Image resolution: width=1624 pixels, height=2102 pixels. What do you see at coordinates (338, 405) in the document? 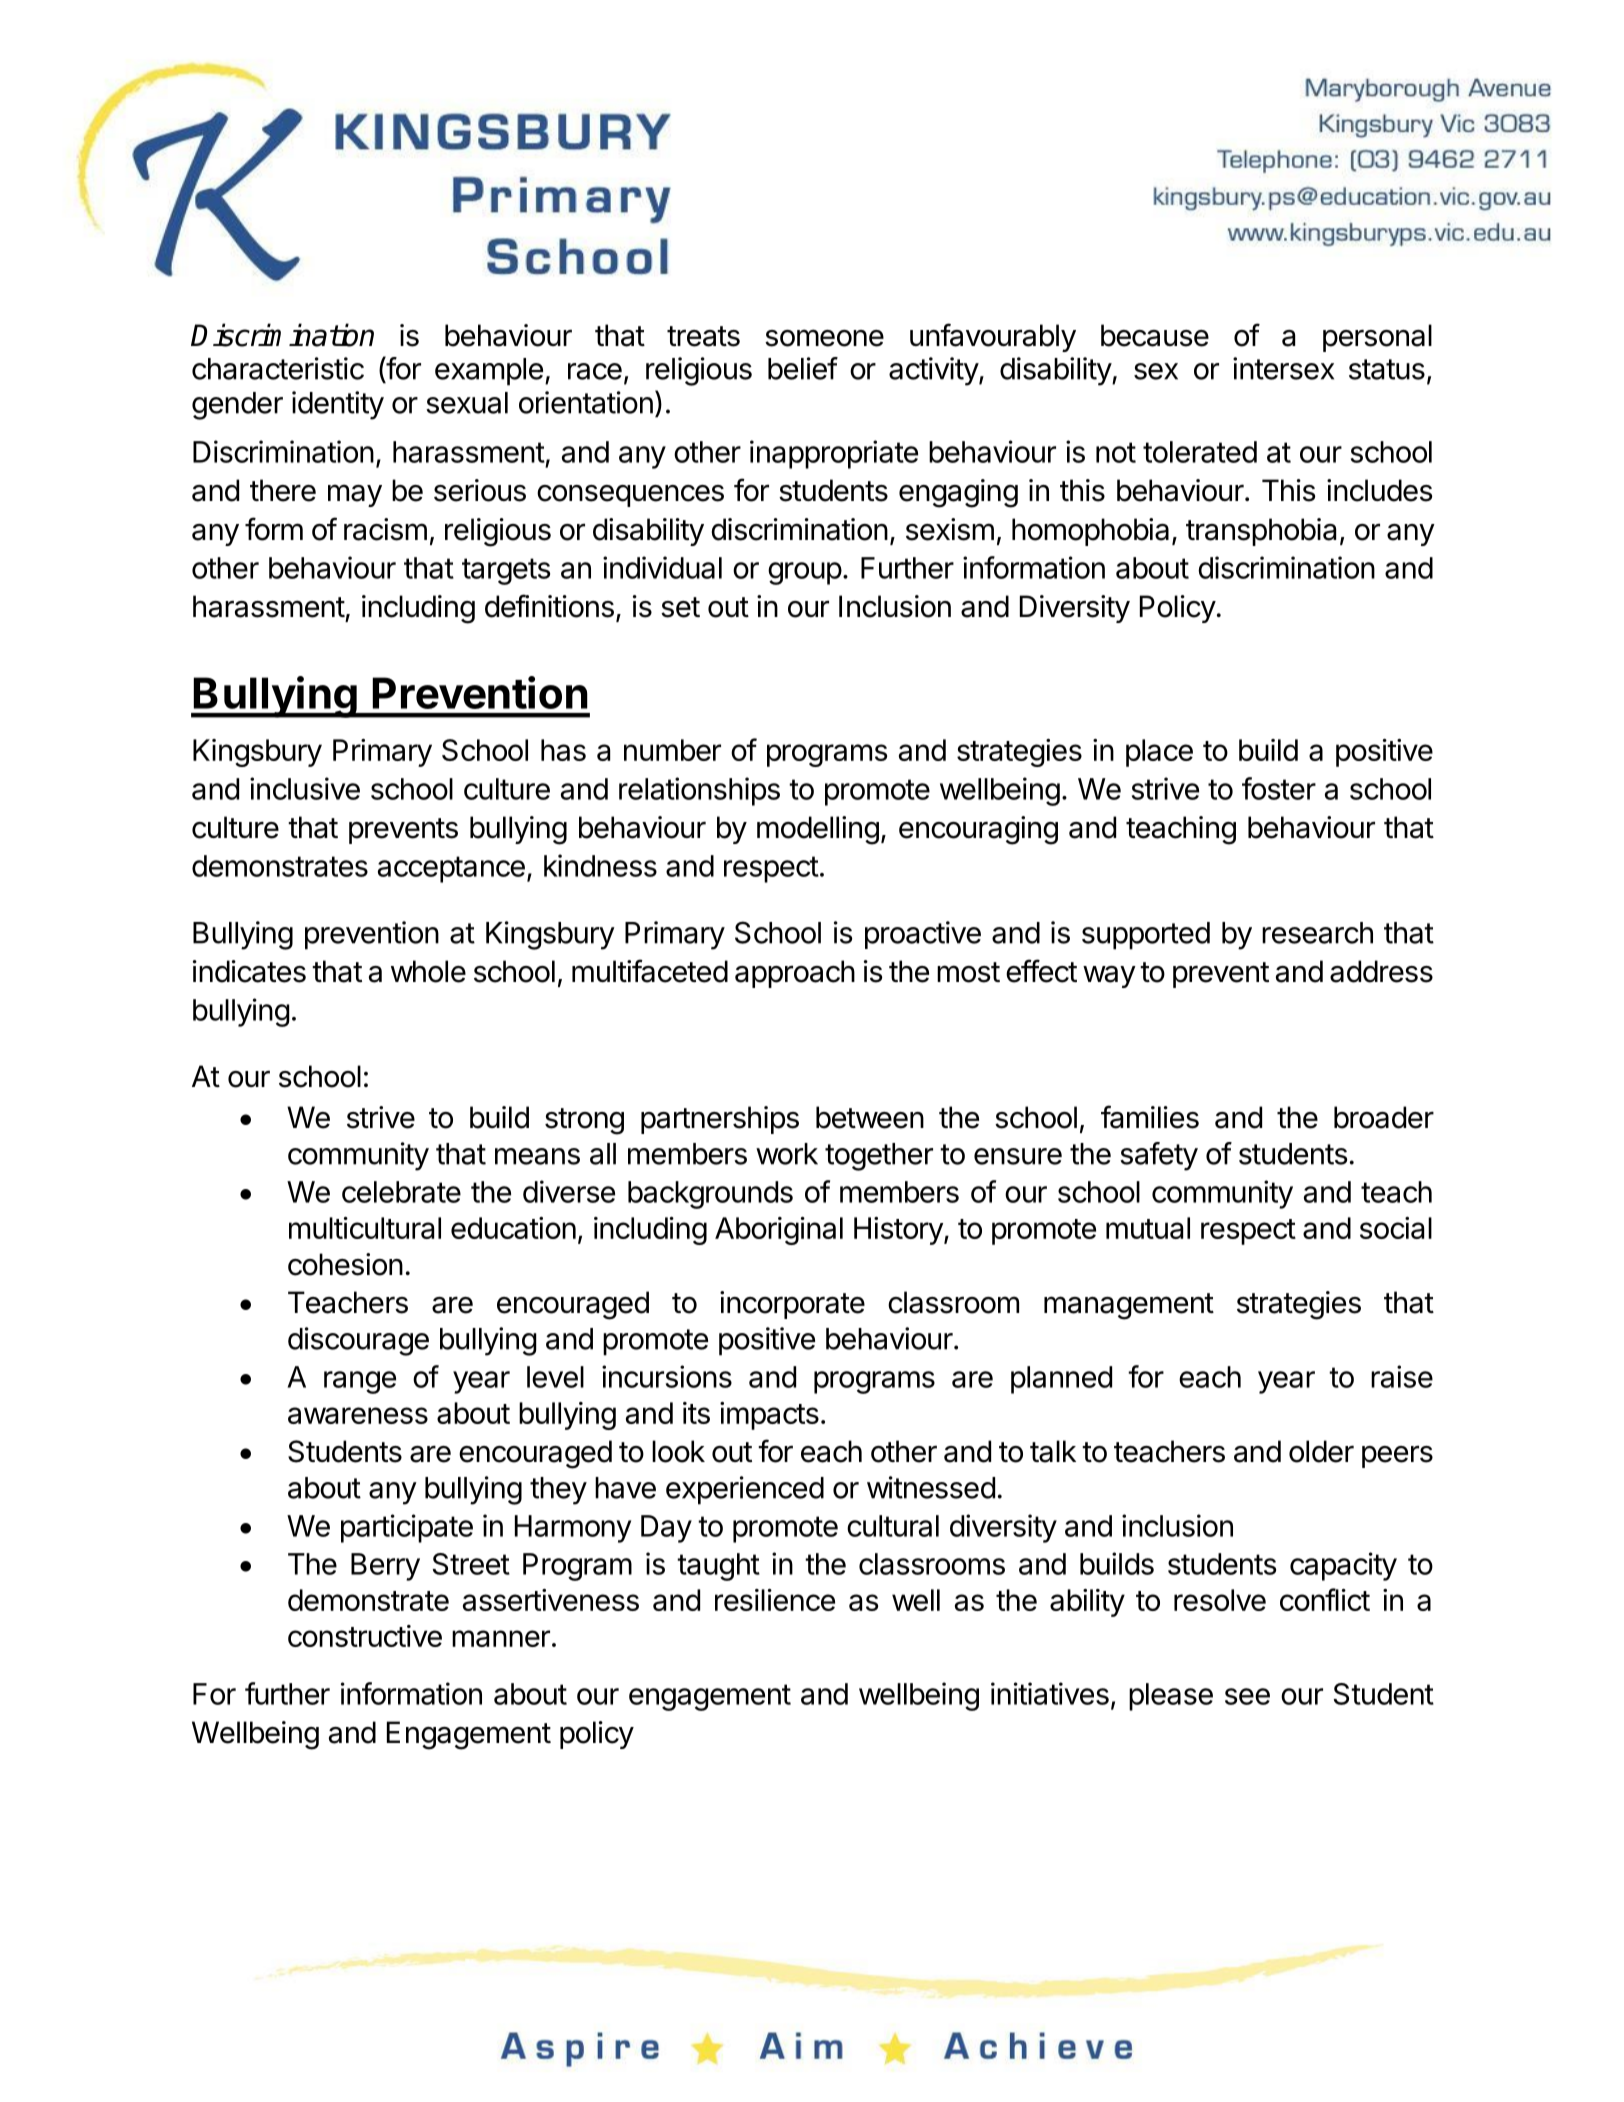
I see `identity` at bounding box center [338, 405].
